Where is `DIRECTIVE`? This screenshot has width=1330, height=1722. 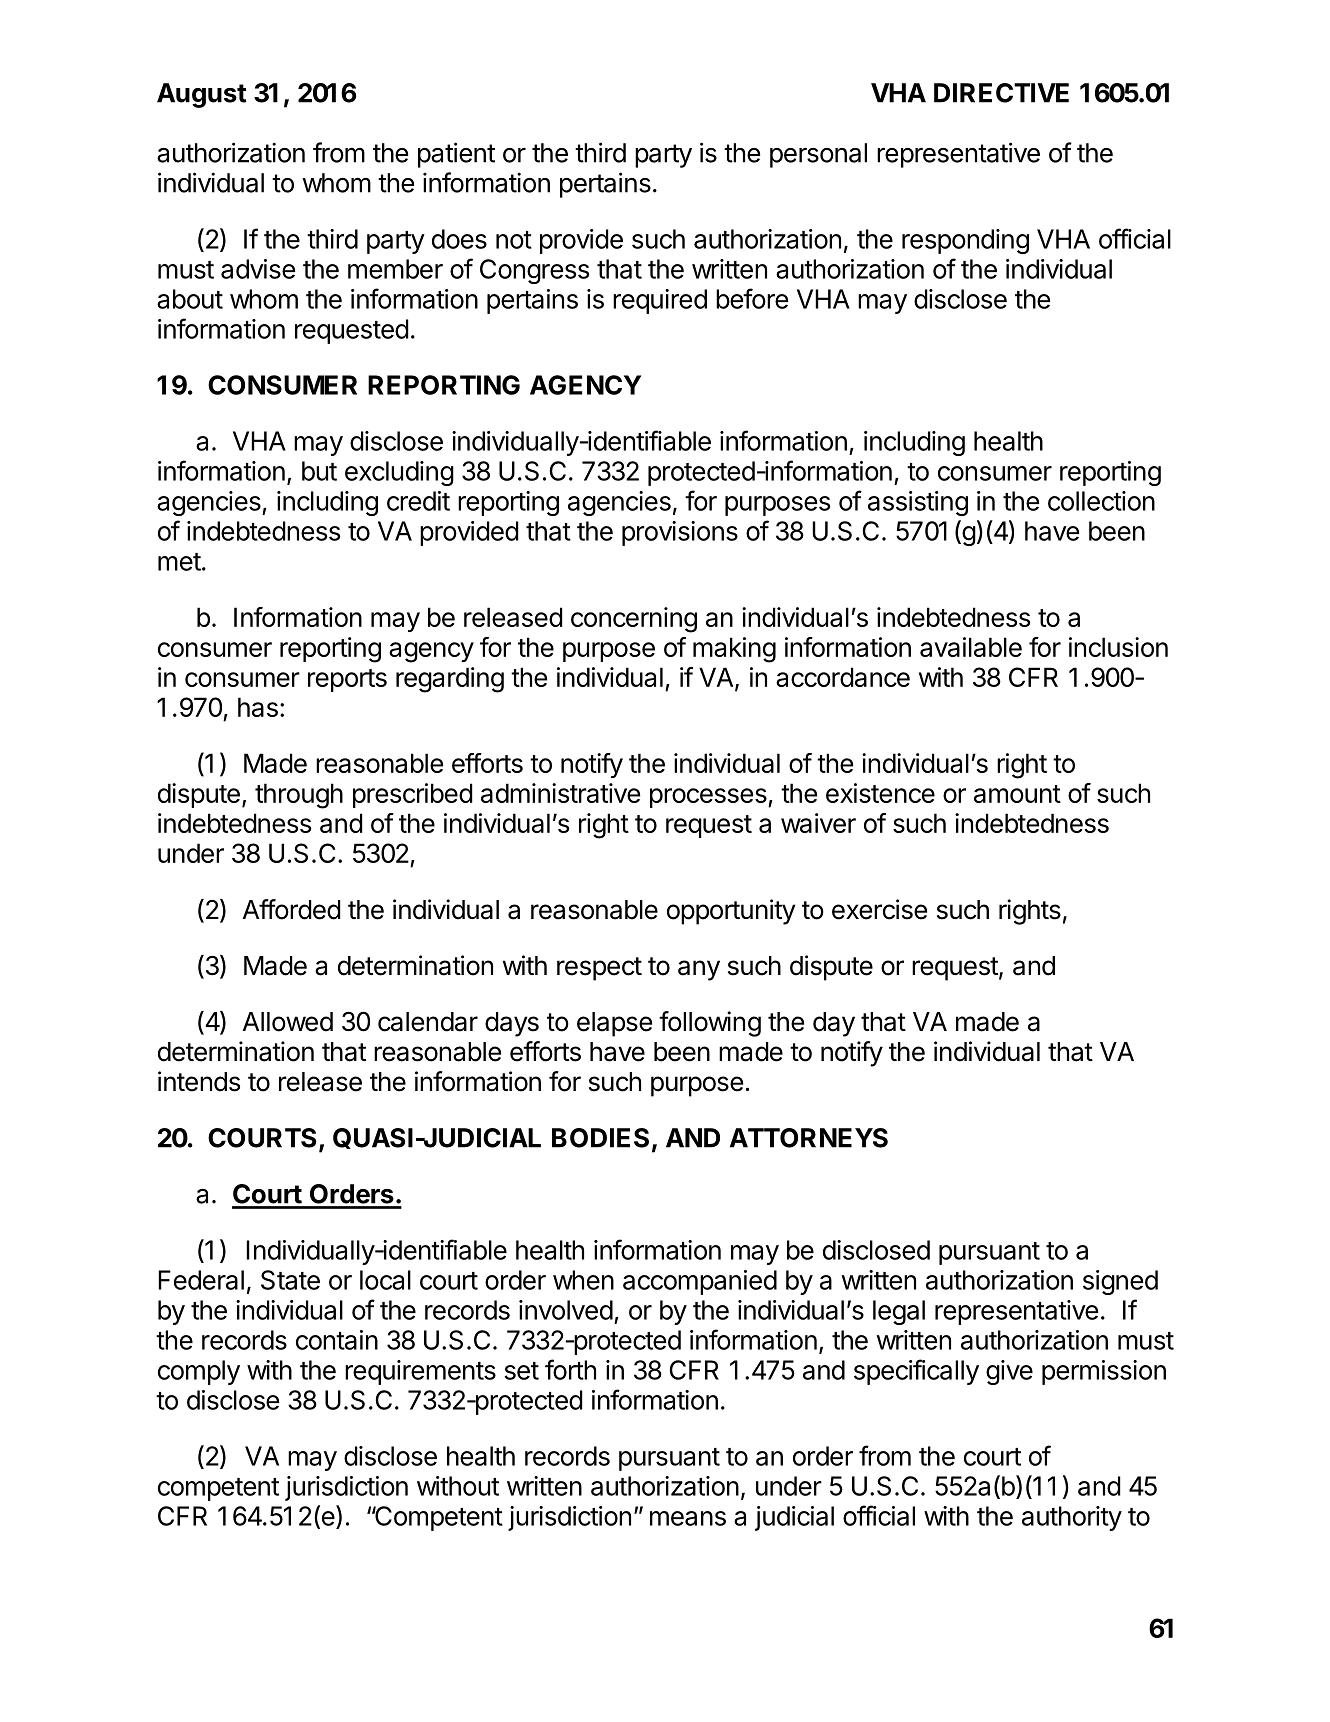 DIRECTIVE is located at coordinates (1001, 93).
